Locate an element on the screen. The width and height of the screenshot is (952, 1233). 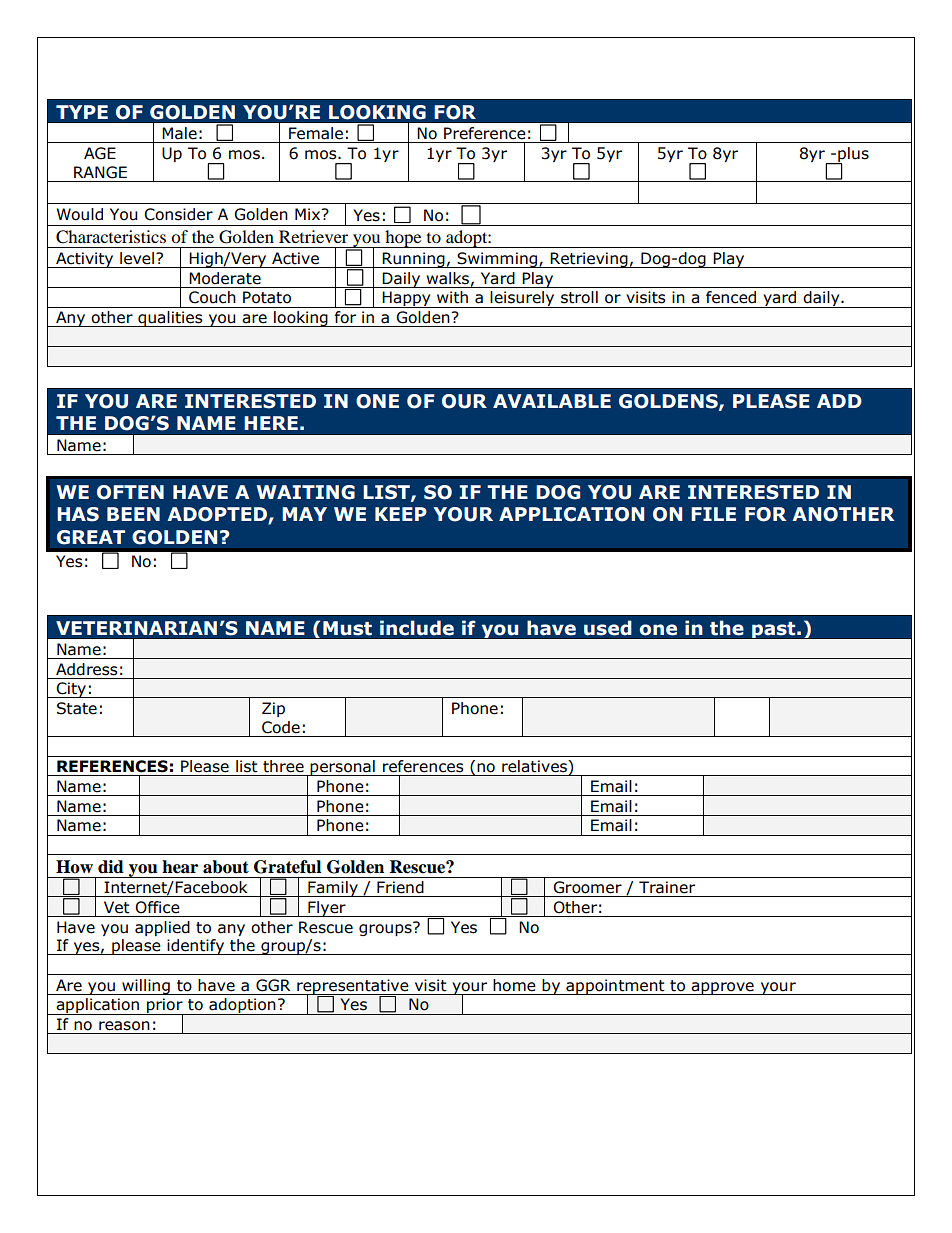
approve is located at coordinates (723, 988).
